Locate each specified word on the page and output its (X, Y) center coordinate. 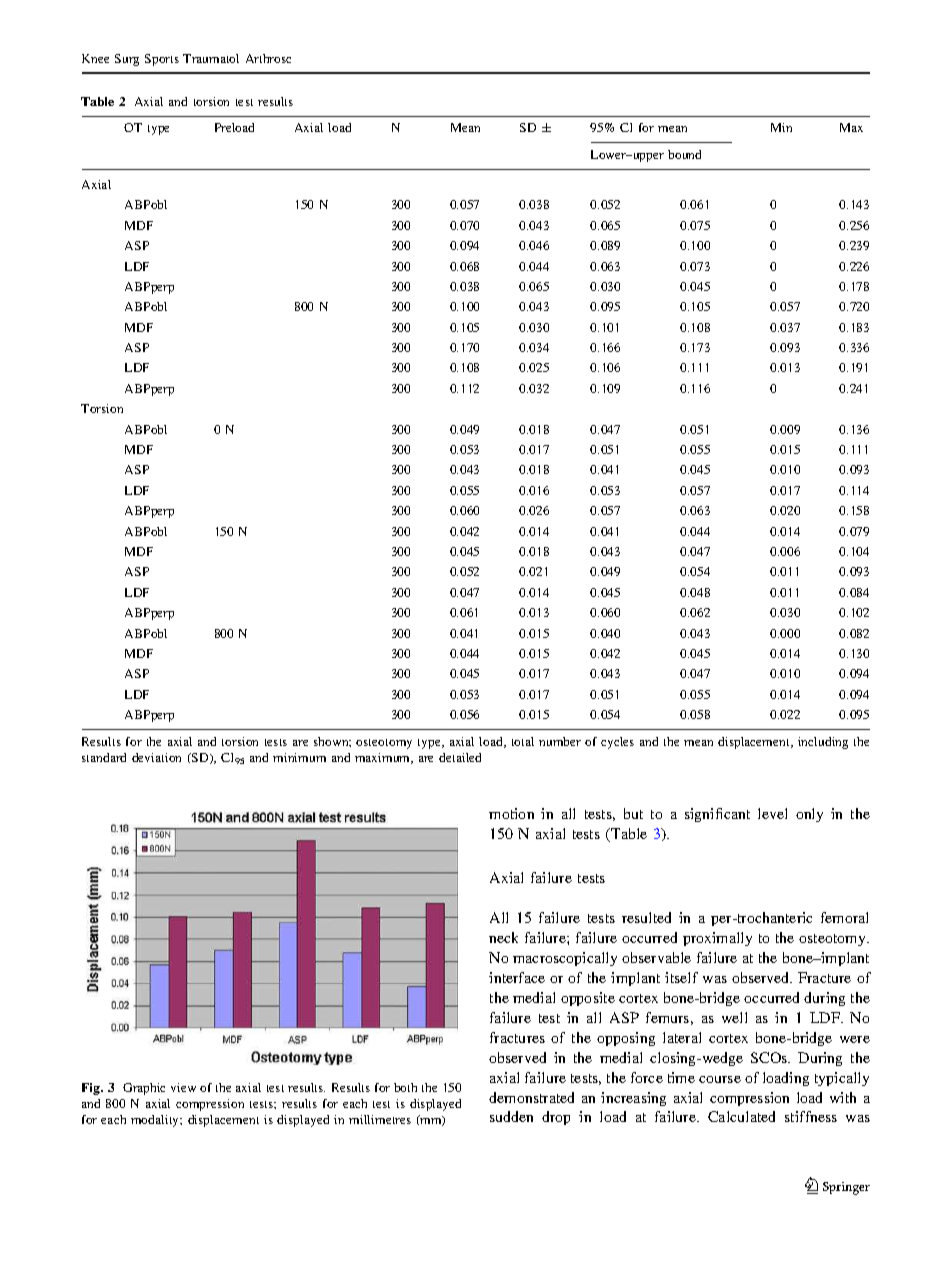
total (523, 741)
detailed (460, 757)
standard (104, 757)
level (772, 813)
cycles (617, 743)
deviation (156, 757)
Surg (127, 60)
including (823, 743)
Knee (95, 58)
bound (684, 154)
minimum (299, 757)
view (183, 1087)
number (560, 741)
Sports (162, 60)
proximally (717, 939)
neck (503, 937)
